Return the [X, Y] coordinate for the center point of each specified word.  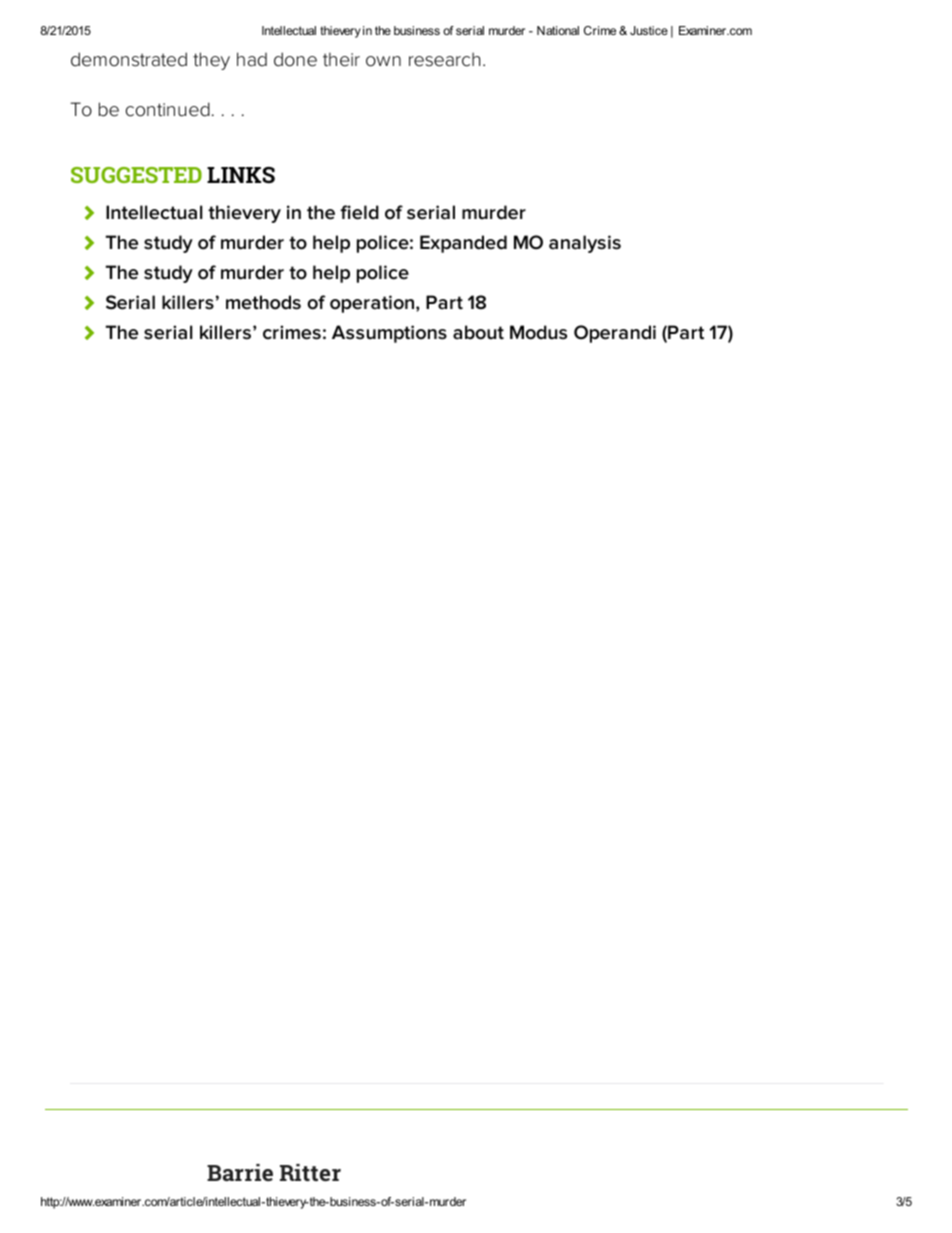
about [478, 332]
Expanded [463, 244]
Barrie [240, 1172]
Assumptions [389, 334]
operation [372, 304]
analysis [585, 244]
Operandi [615, 334]
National [558, 30]
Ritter [310, 1172]
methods [263, 302]
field [359, 212]
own [383, 61]
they [211, 61]
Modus [538, 332]
